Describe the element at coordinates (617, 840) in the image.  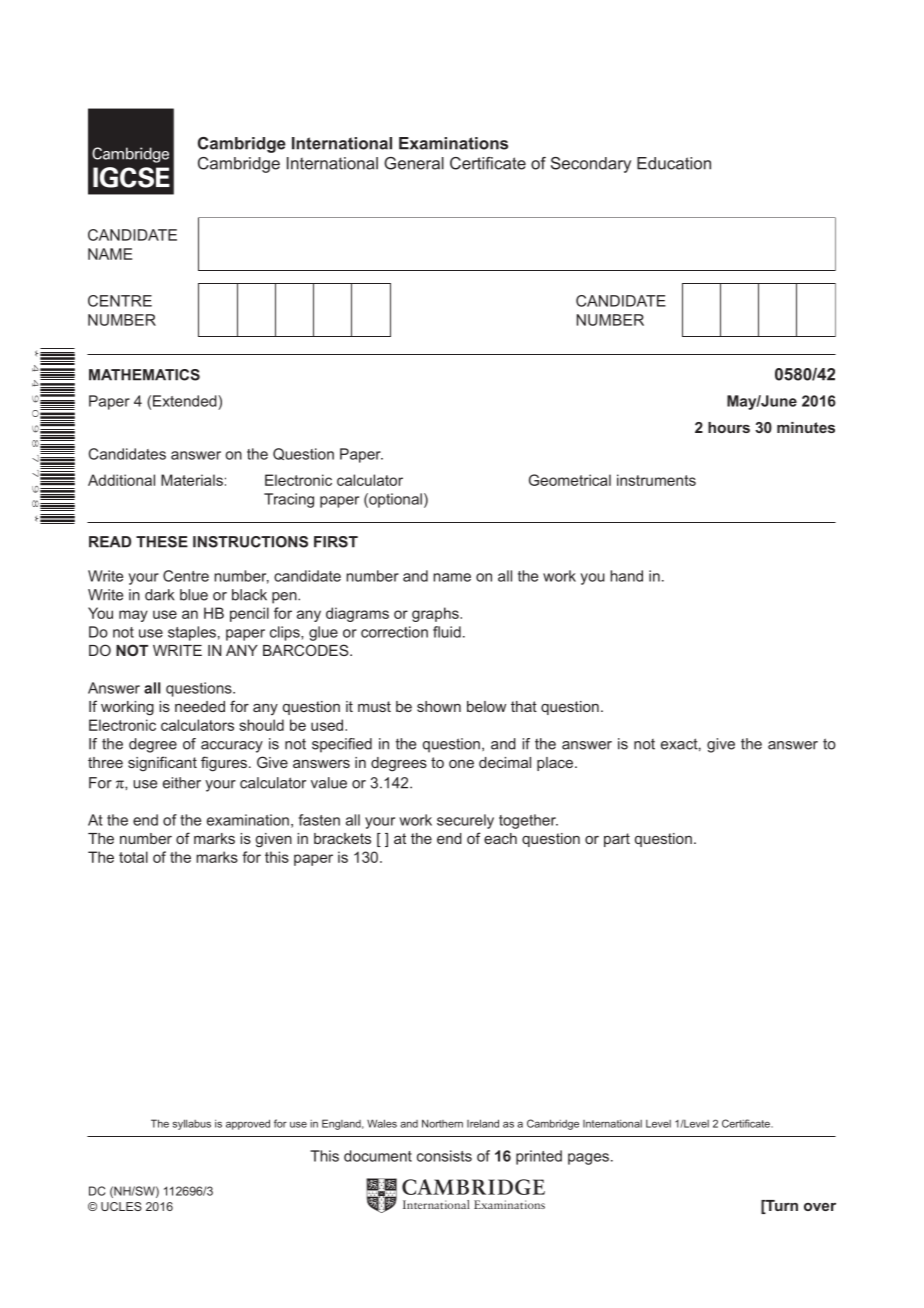
I see `part` at that location.
